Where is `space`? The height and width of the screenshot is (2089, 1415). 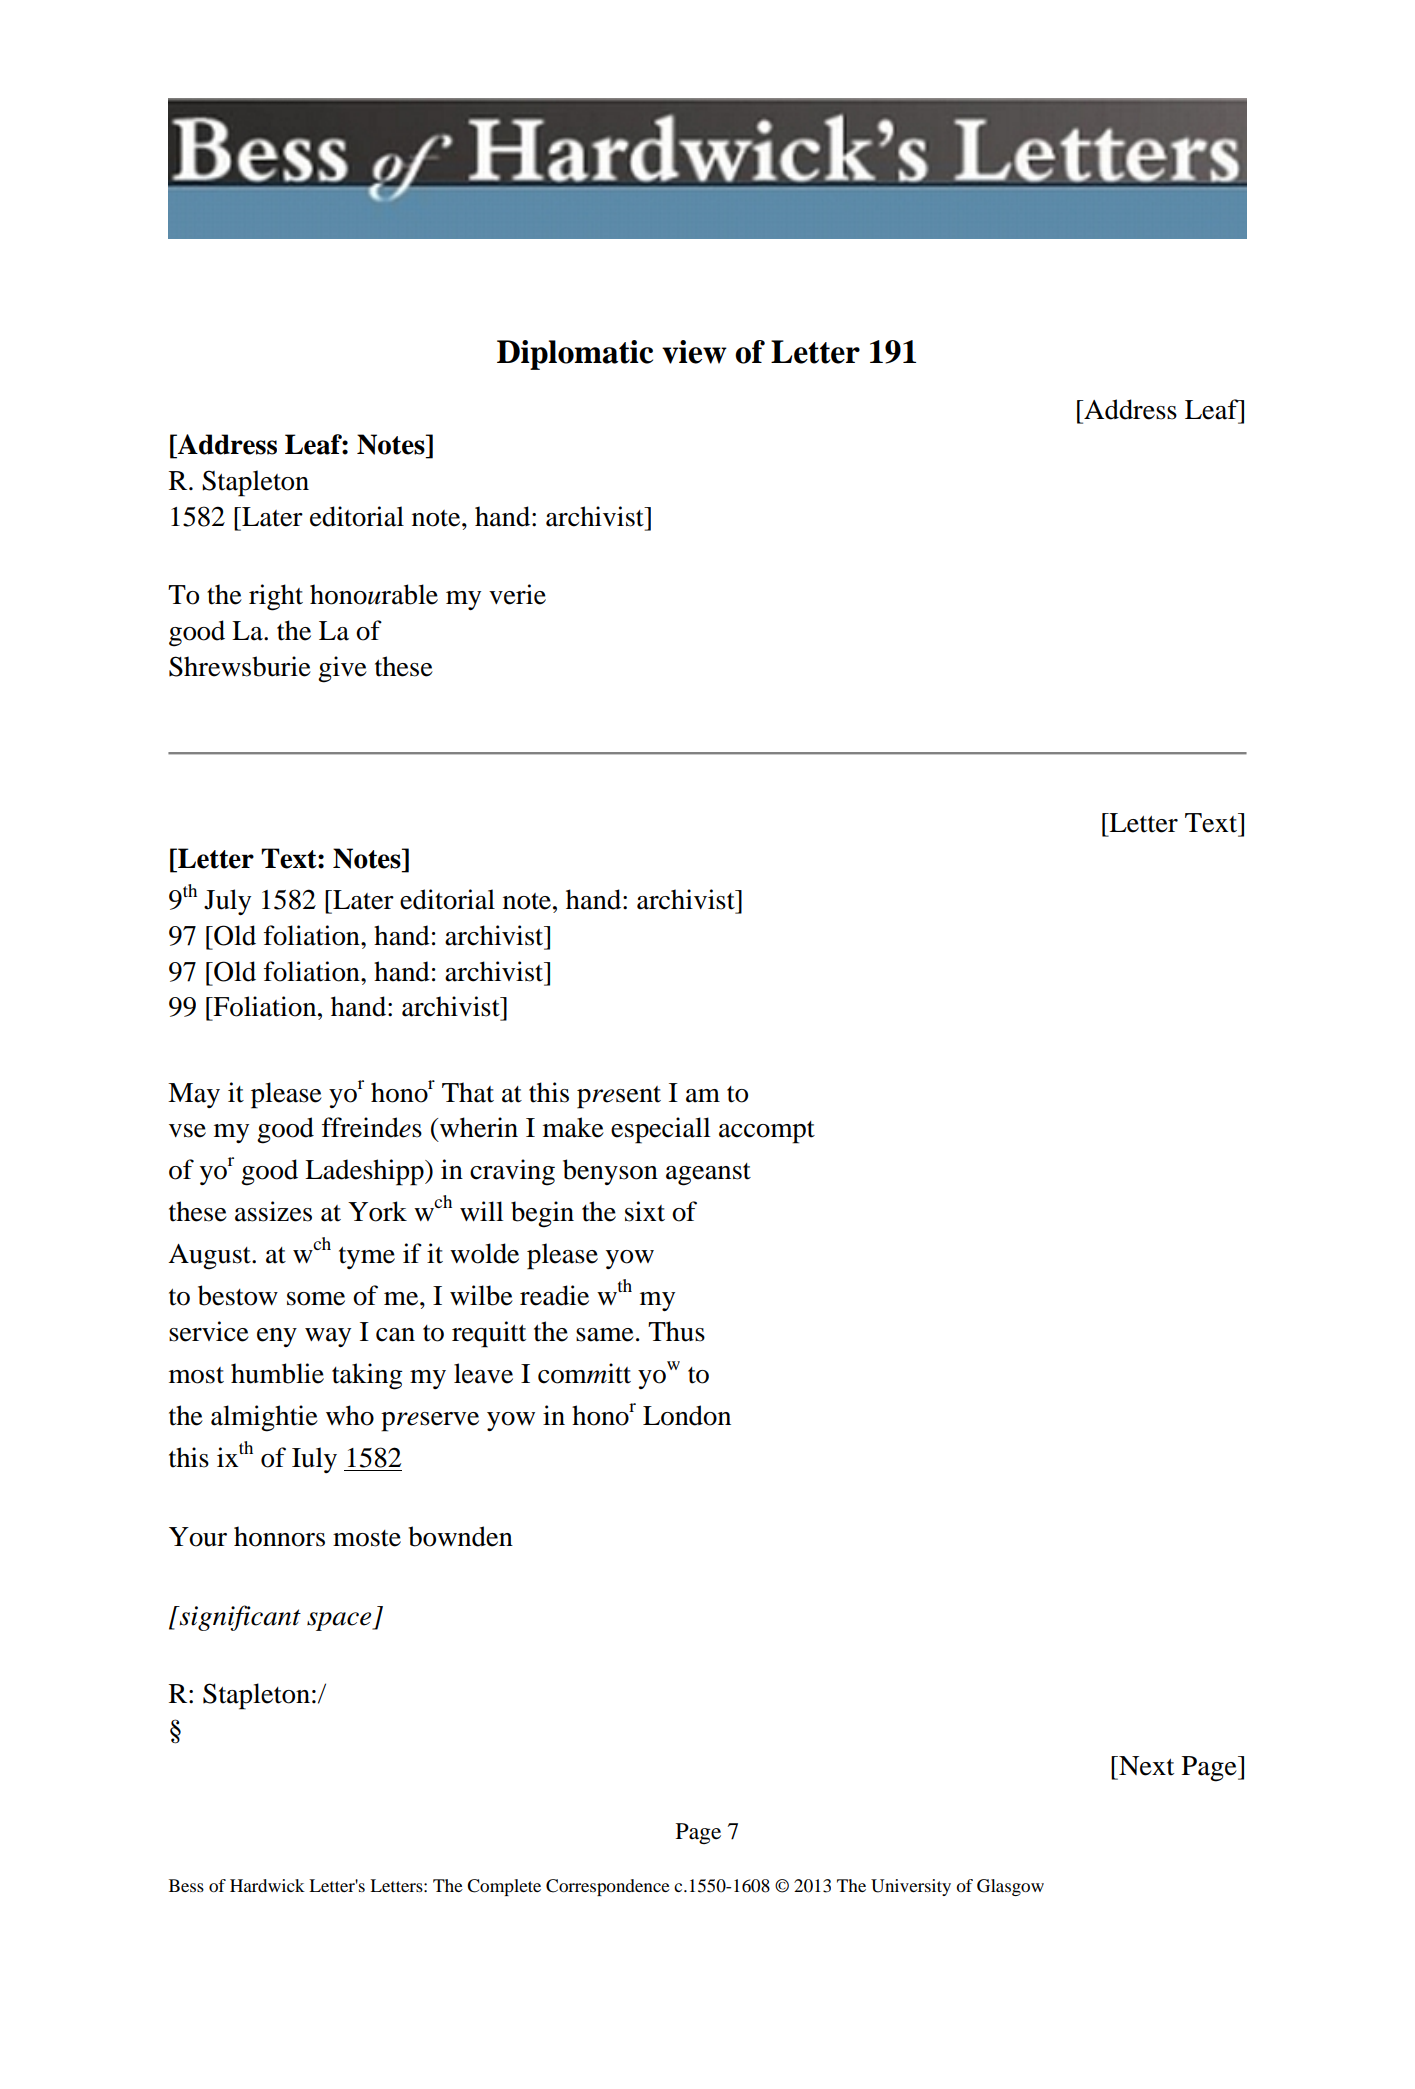
space is located at coordinates (340, 1621).
